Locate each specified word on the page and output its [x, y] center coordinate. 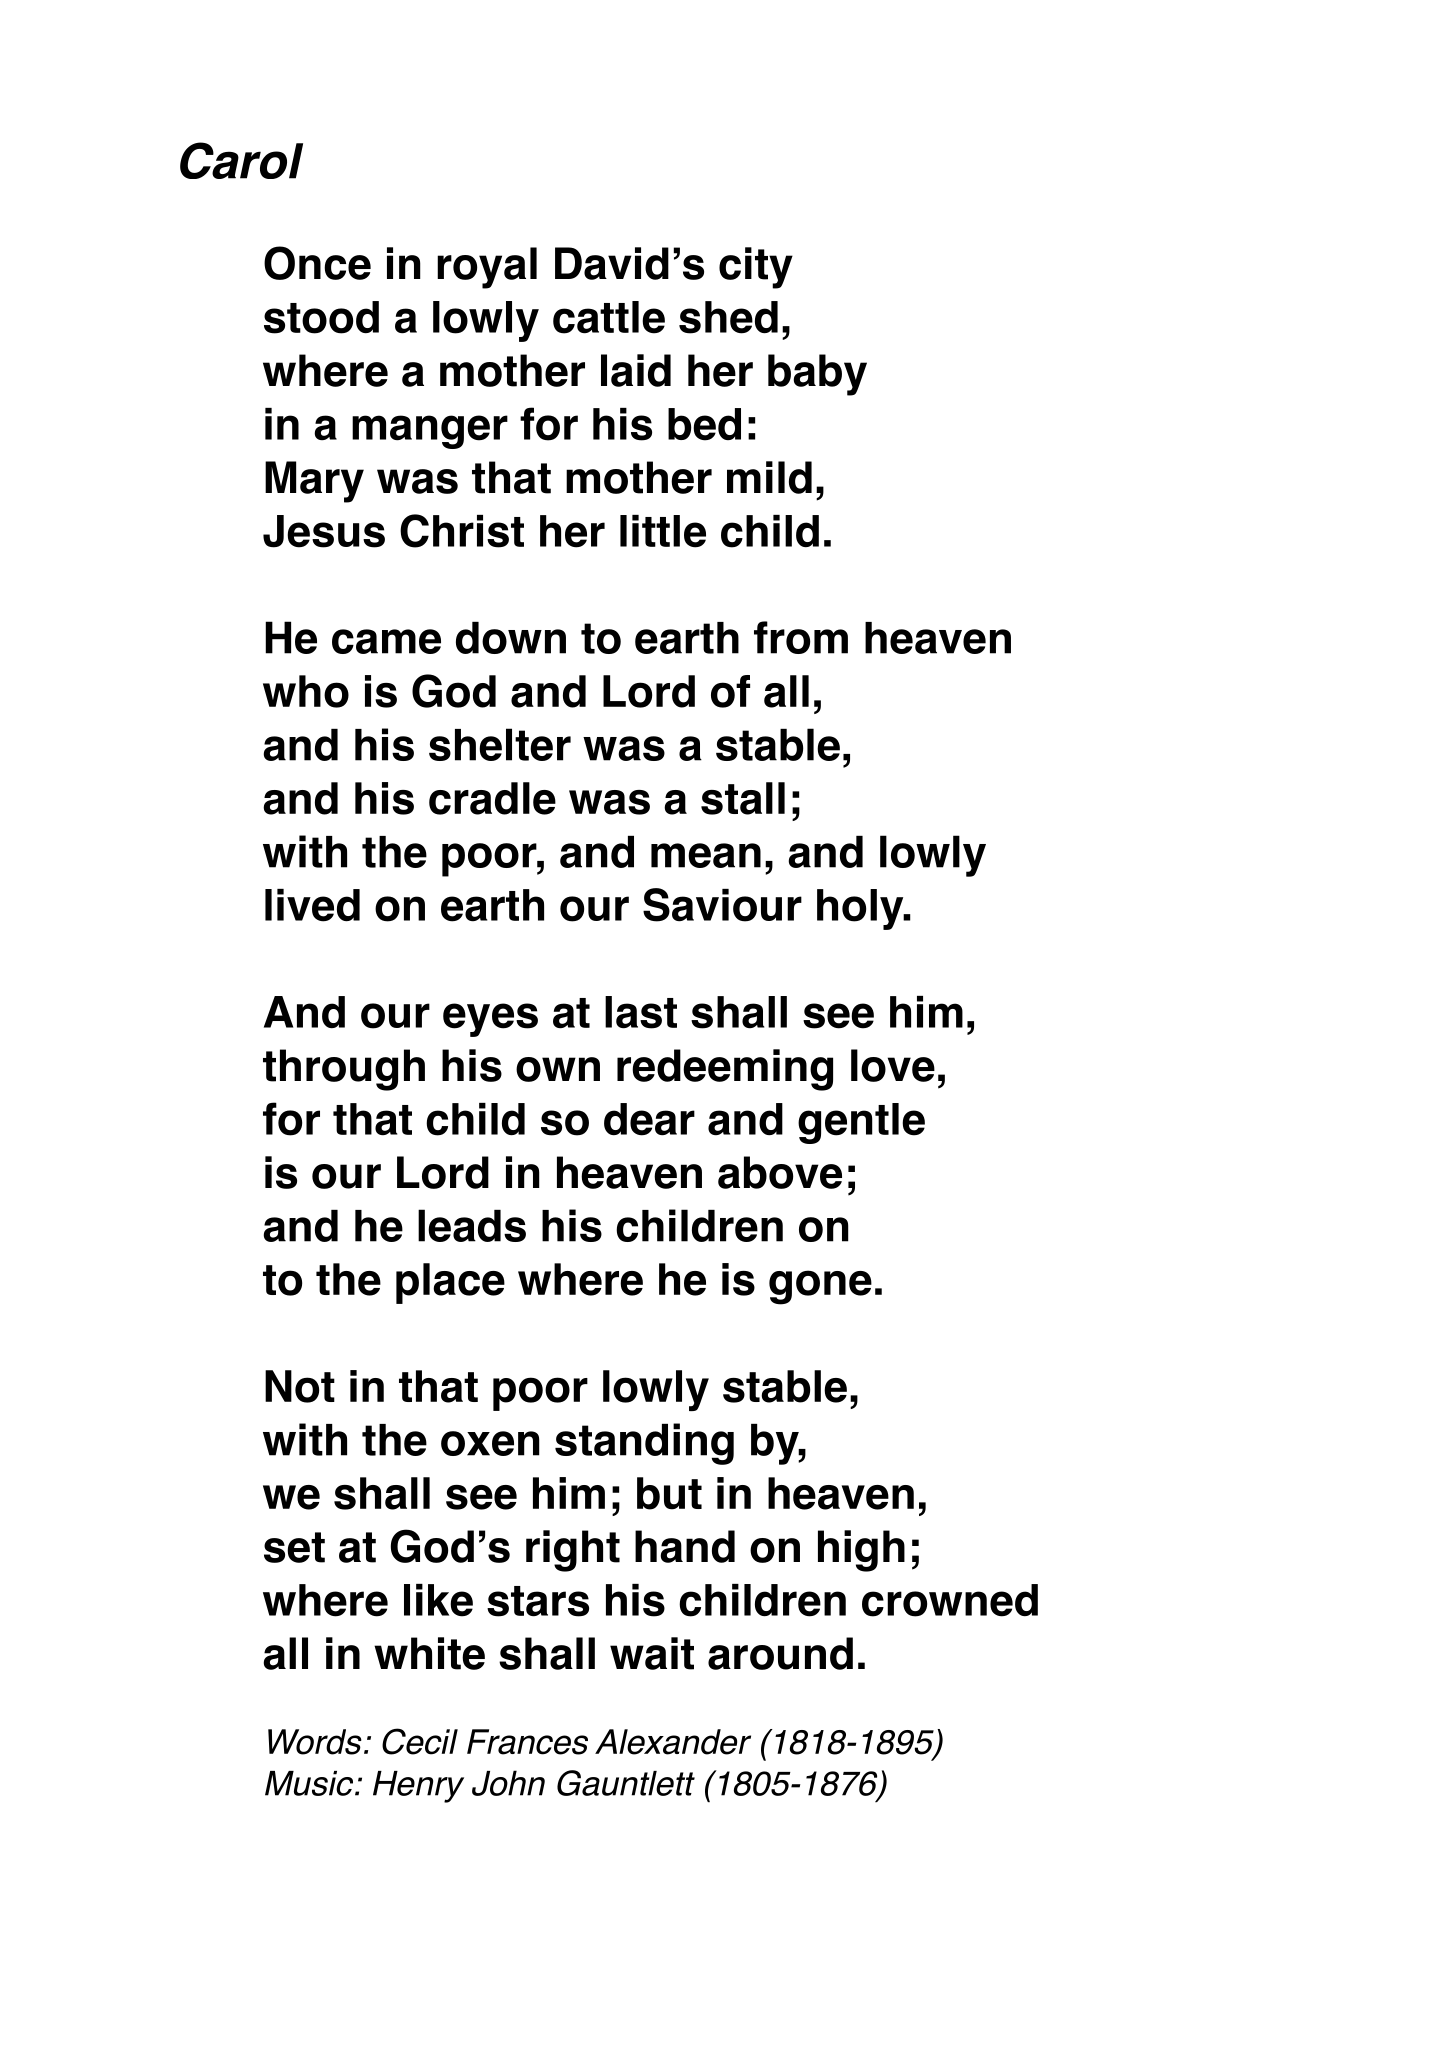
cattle [609, 317]
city [756, 268]
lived [312, 905]
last [641, 1012]
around [780, 1653]
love [893, 1065]
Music [310, 1783]
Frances [527, 1742]
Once [317, 263]
